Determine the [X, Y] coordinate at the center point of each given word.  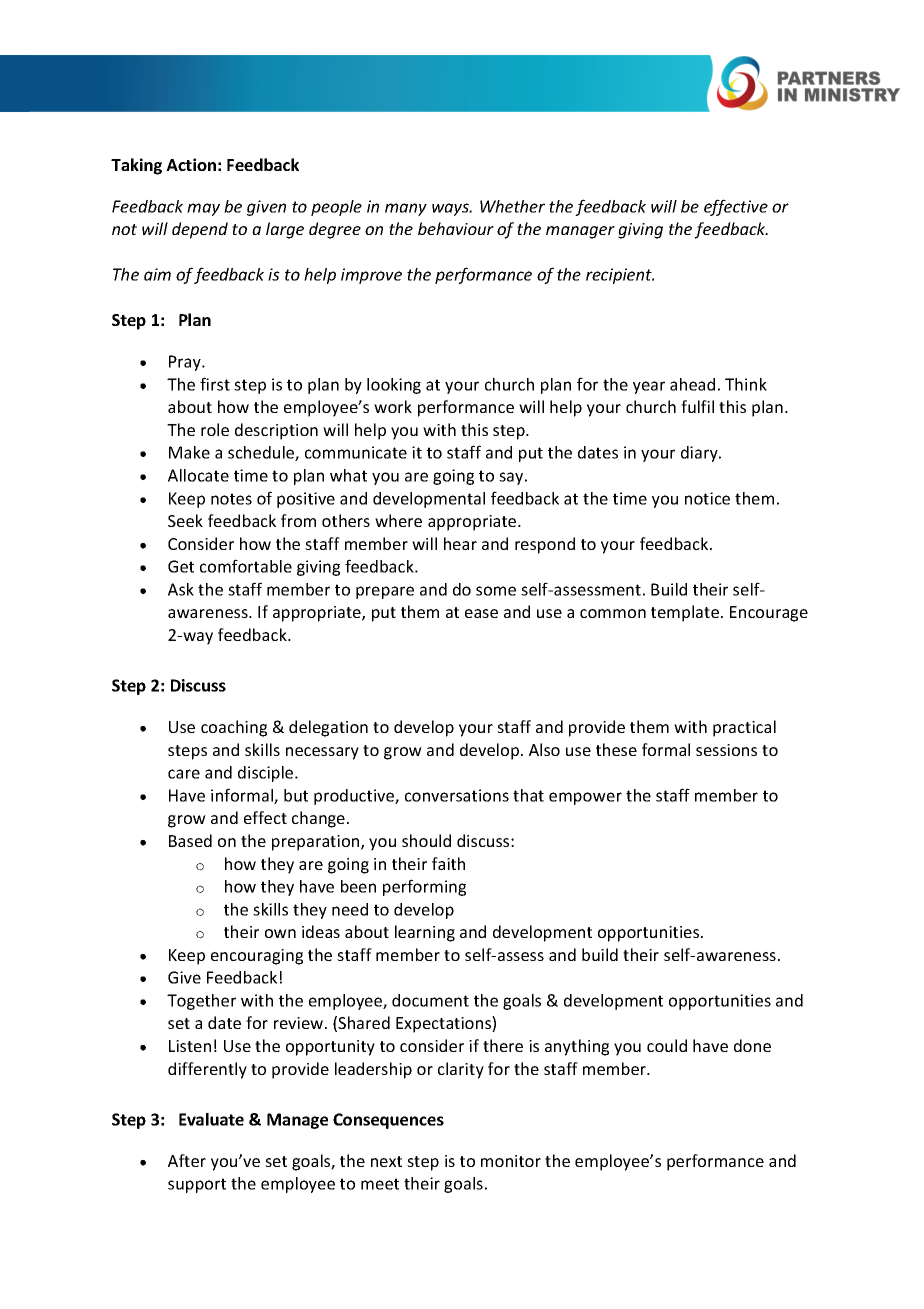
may [203, 209]
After [187, 1160]
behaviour [456, 228]
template [685, 613]
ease [481, 613]
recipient [620, 276]
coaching [234, 728]
